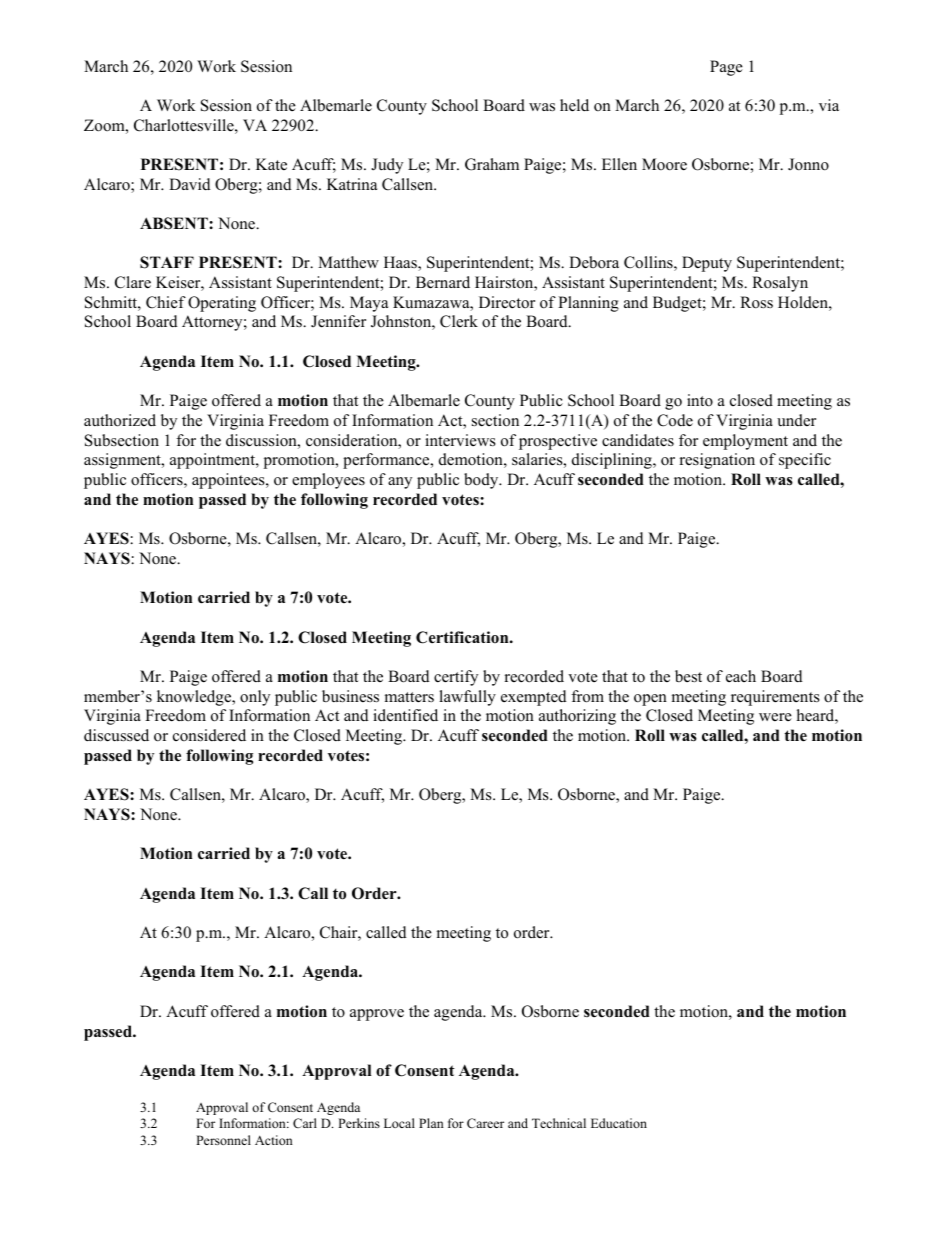 This screenshot has width=952, height=1233. What do you see at coordinates (271, 164) in the screenshot?
I see `Kate` at bounding box center [271, 164].
